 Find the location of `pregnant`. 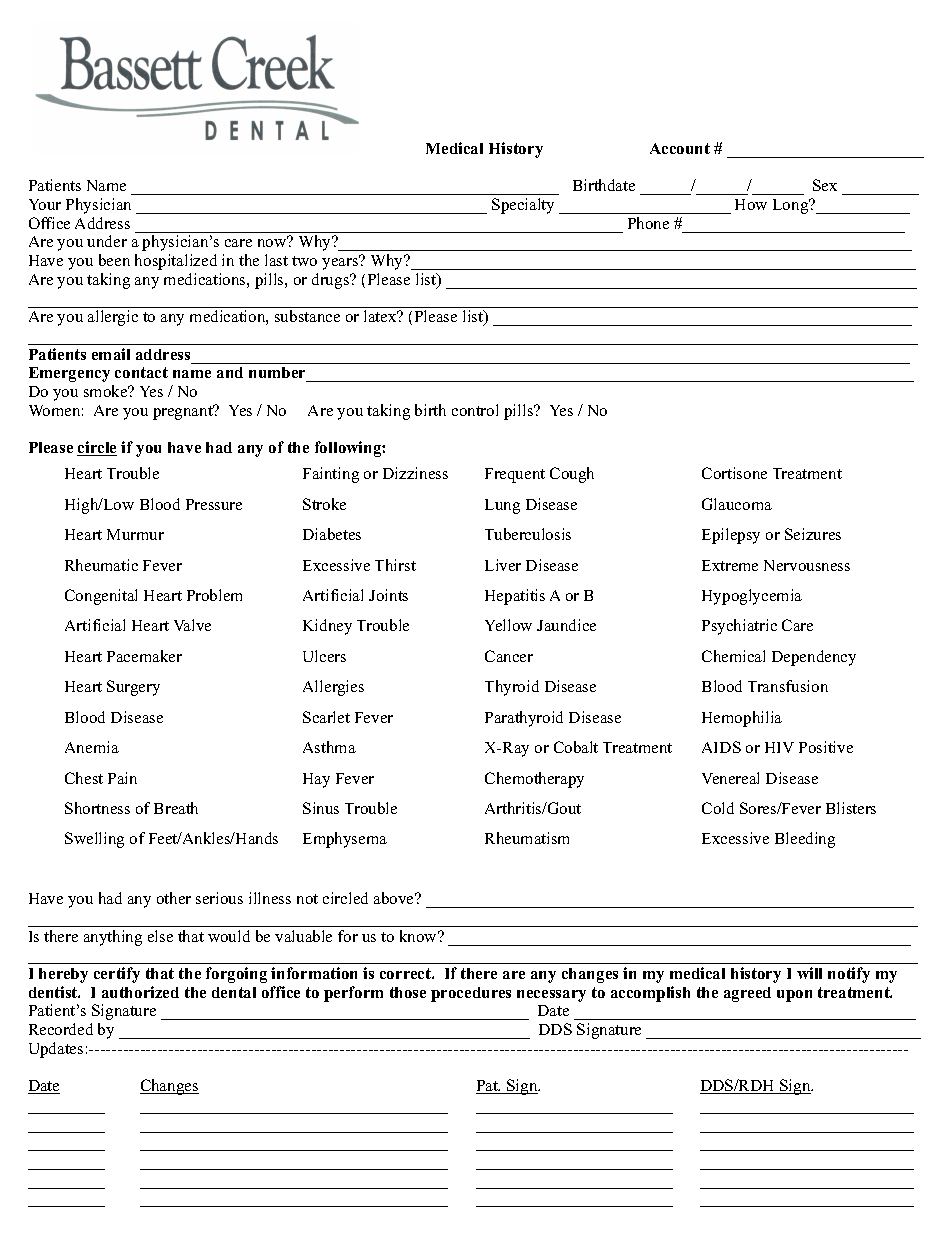

pregnant is located at coordinates (184, 412).
